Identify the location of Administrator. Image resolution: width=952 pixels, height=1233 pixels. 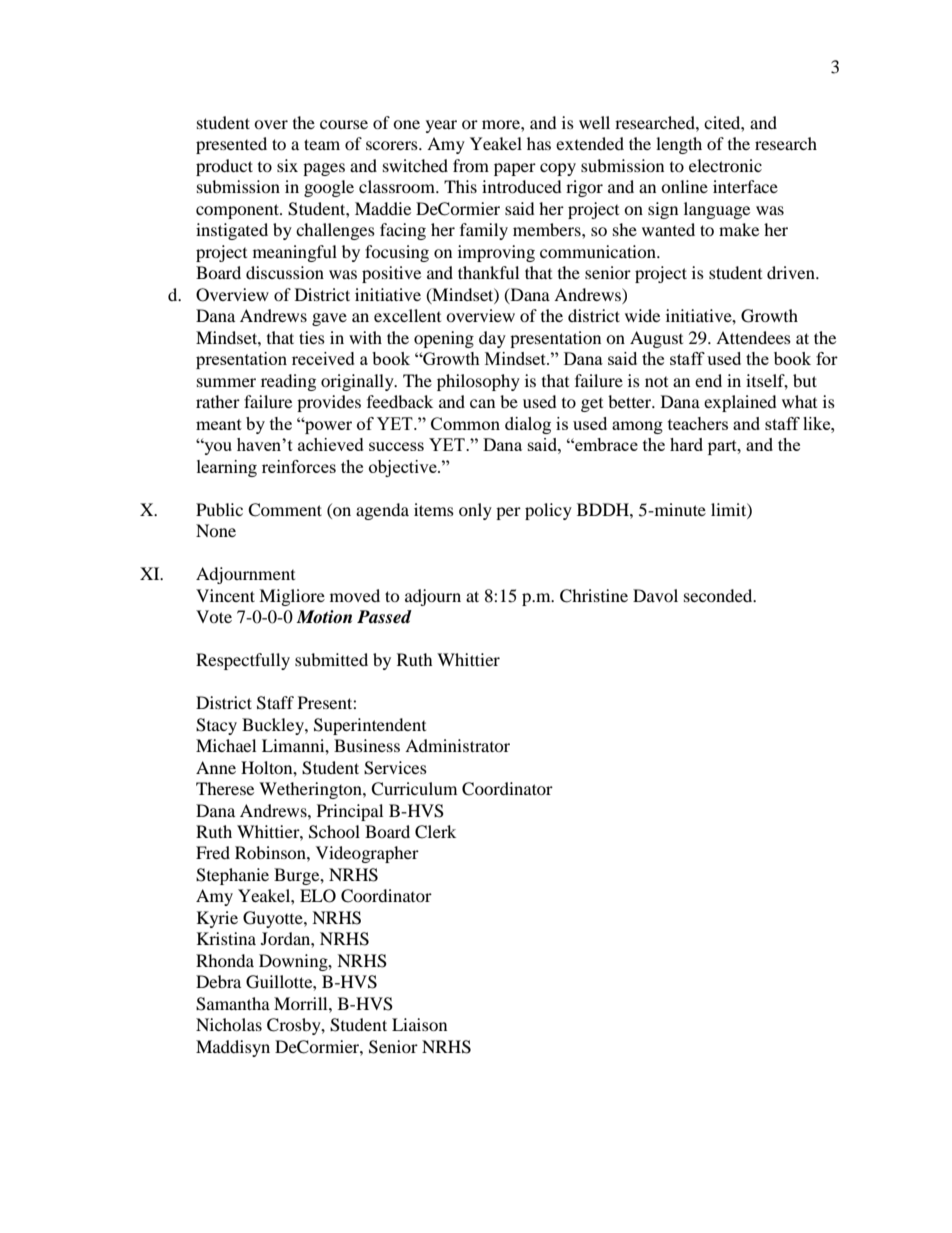
(457, 745).
